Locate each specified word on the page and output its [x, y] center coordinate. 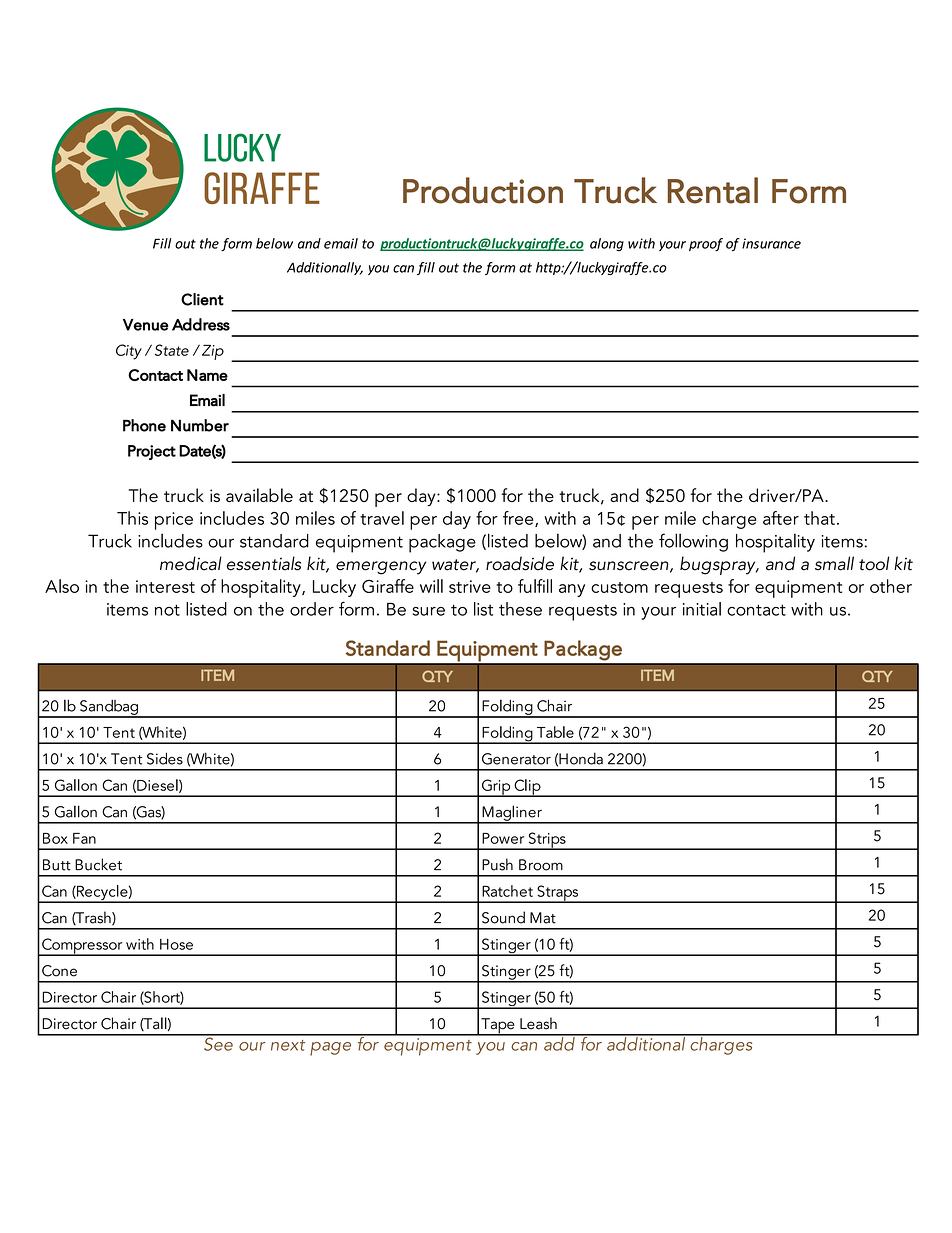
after [781, 518]
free [519, 519]
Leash [538, 1023]
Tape [498, 1027]
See [218, 1043]
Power [503, 838]
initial [702, 609]
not [167, 610]
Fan [84, 838]
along [607, 244]
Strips [547, 841]
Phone [144, 425]
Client [202, 299]
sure [429, 611]
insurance [771, 243]
